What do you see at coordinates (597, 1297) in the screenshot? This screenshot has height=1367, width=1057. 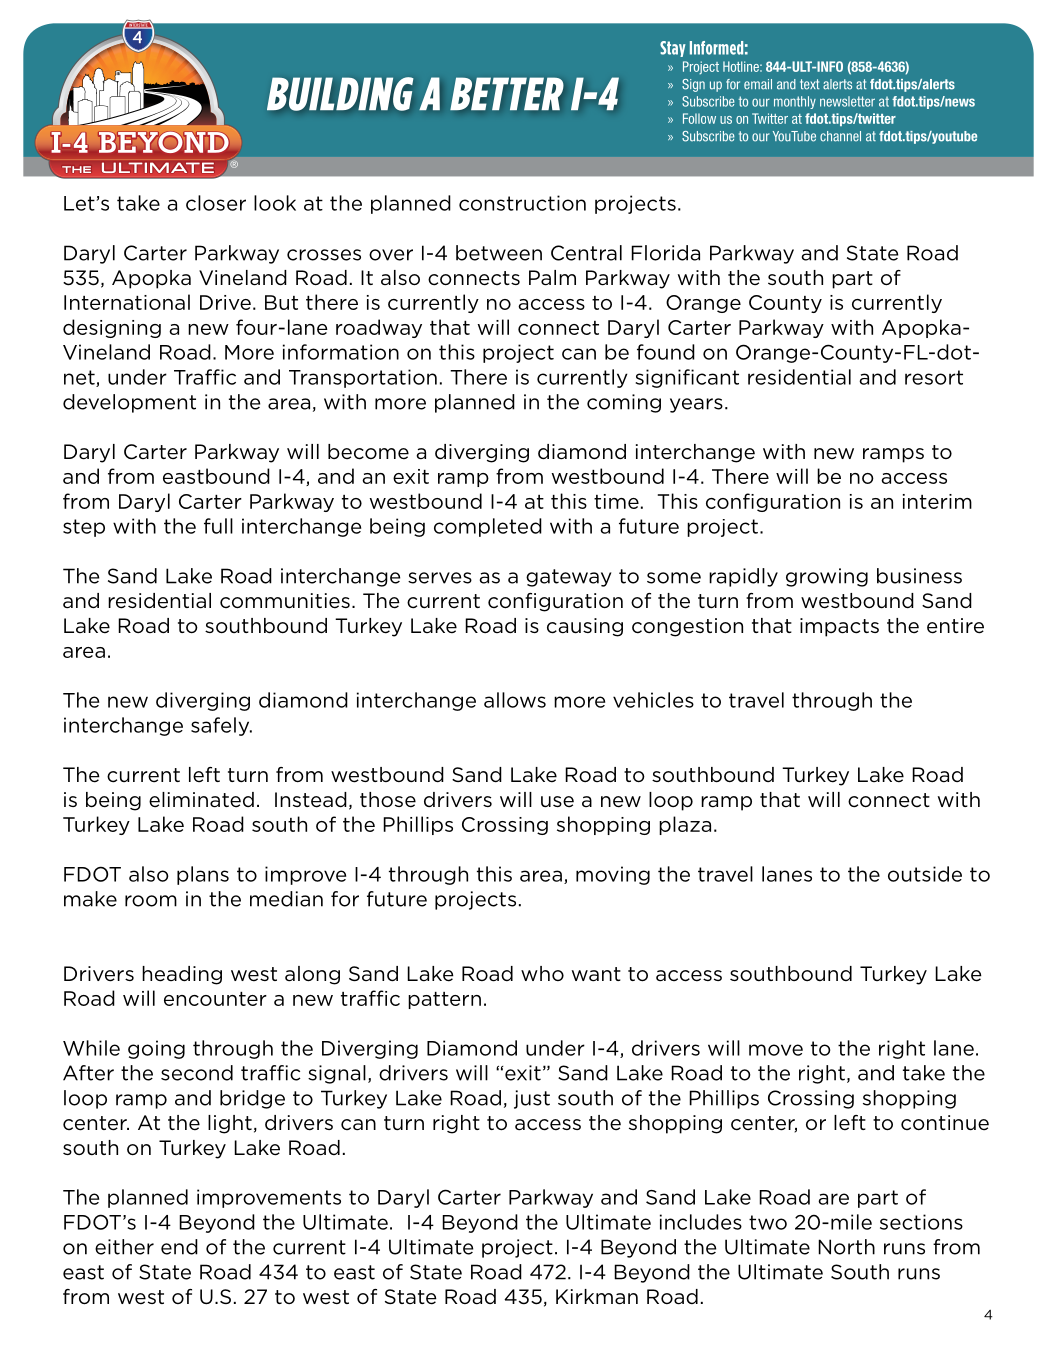 I see `Kirkman` at bounding box center [597, 1297].
